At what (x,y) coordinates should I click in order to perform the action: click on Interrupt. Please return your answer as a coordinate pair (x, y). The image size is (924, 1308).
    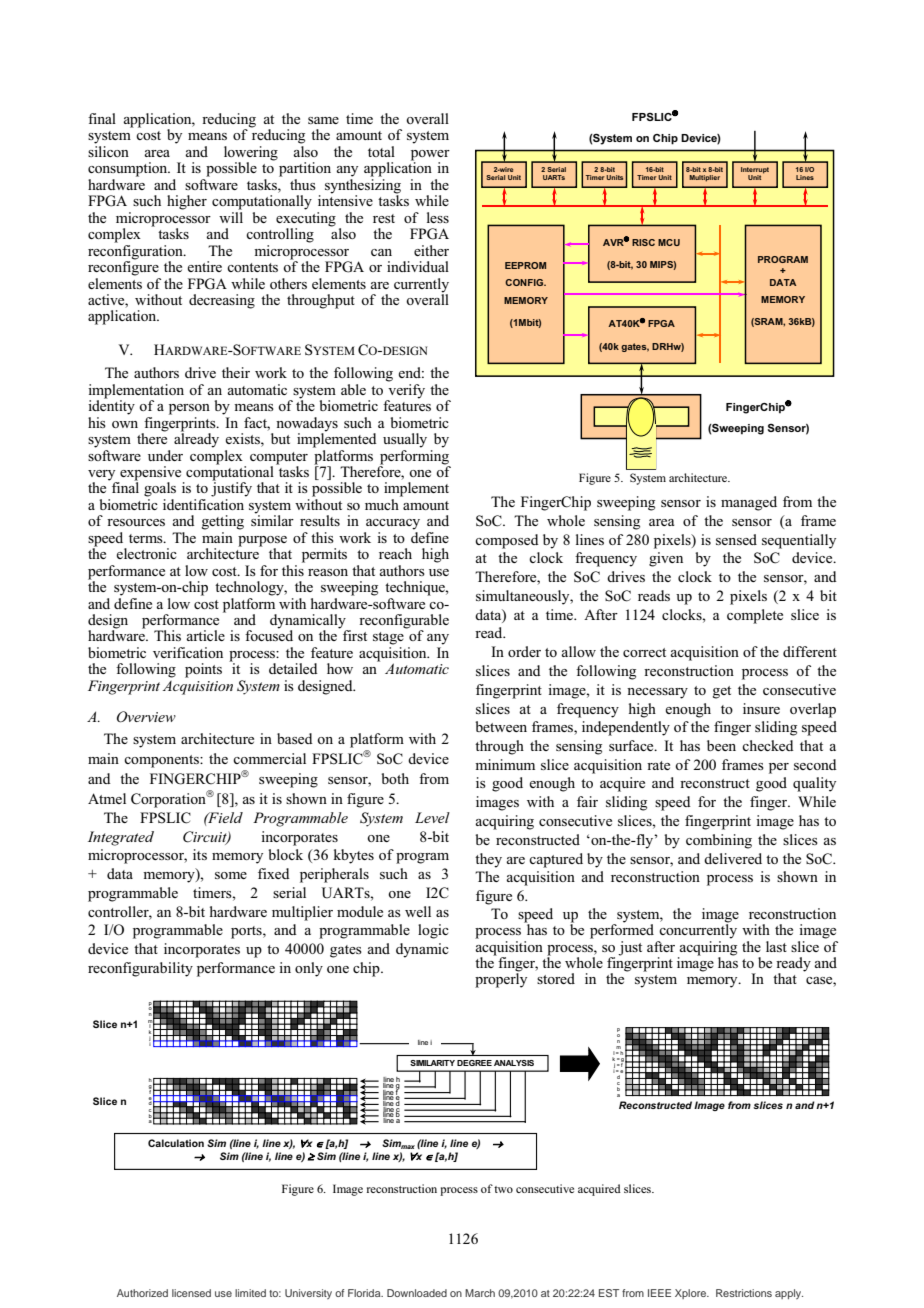
    Looking at the image, I should click on (755, 171).
